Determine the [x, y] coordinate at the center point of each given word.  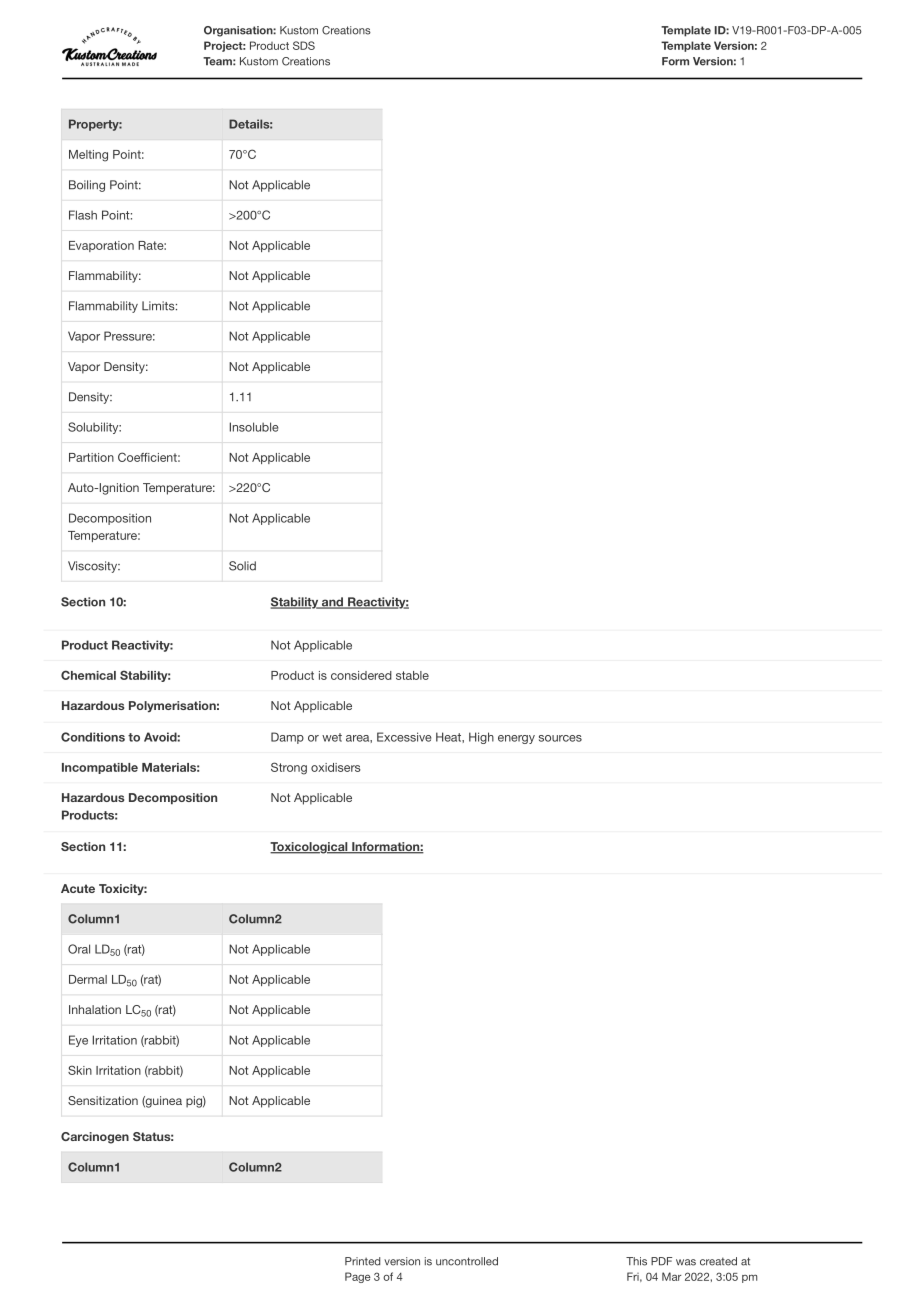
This [636, 1261]
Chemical [88, 675]
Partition [91, 457]
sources [560, 738]
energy [516, 739]
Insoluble [254, 427]
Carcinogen [95, 1138]
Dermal [88, 979]
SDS [304, 45]
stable [412, 675]
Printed [362, 1261]
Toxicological [310, 848]
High [481, 738]
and [333, 603]
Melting [88, 156]
